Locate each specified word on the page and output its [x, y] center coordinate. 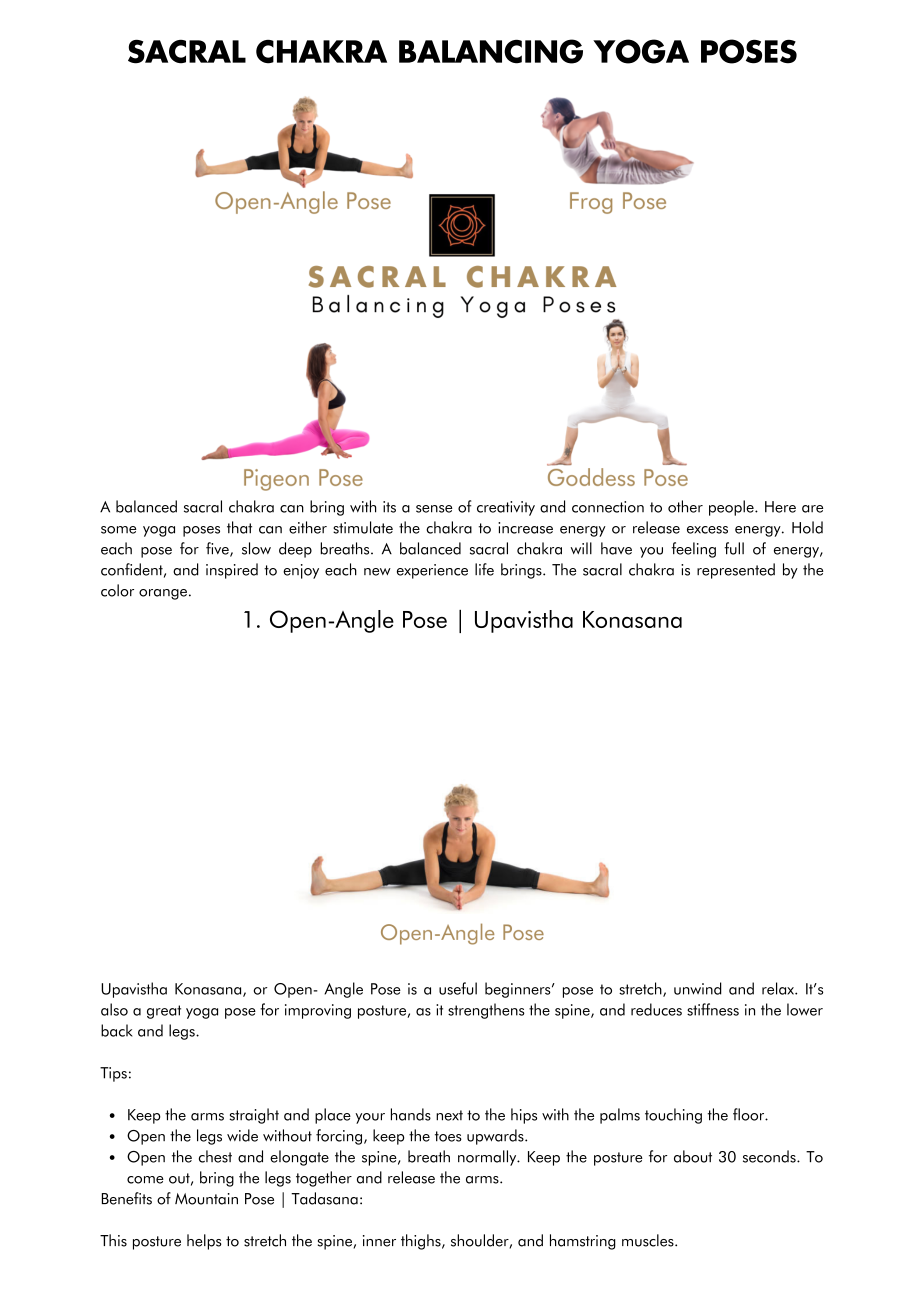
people [732, 508]
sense [434, 509]
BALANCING [491, 51]
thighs [422, 1242]
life [484, 569]
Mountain [206, 1199]
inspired [232, 571]
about [693, 1156]
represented [736, 571]
